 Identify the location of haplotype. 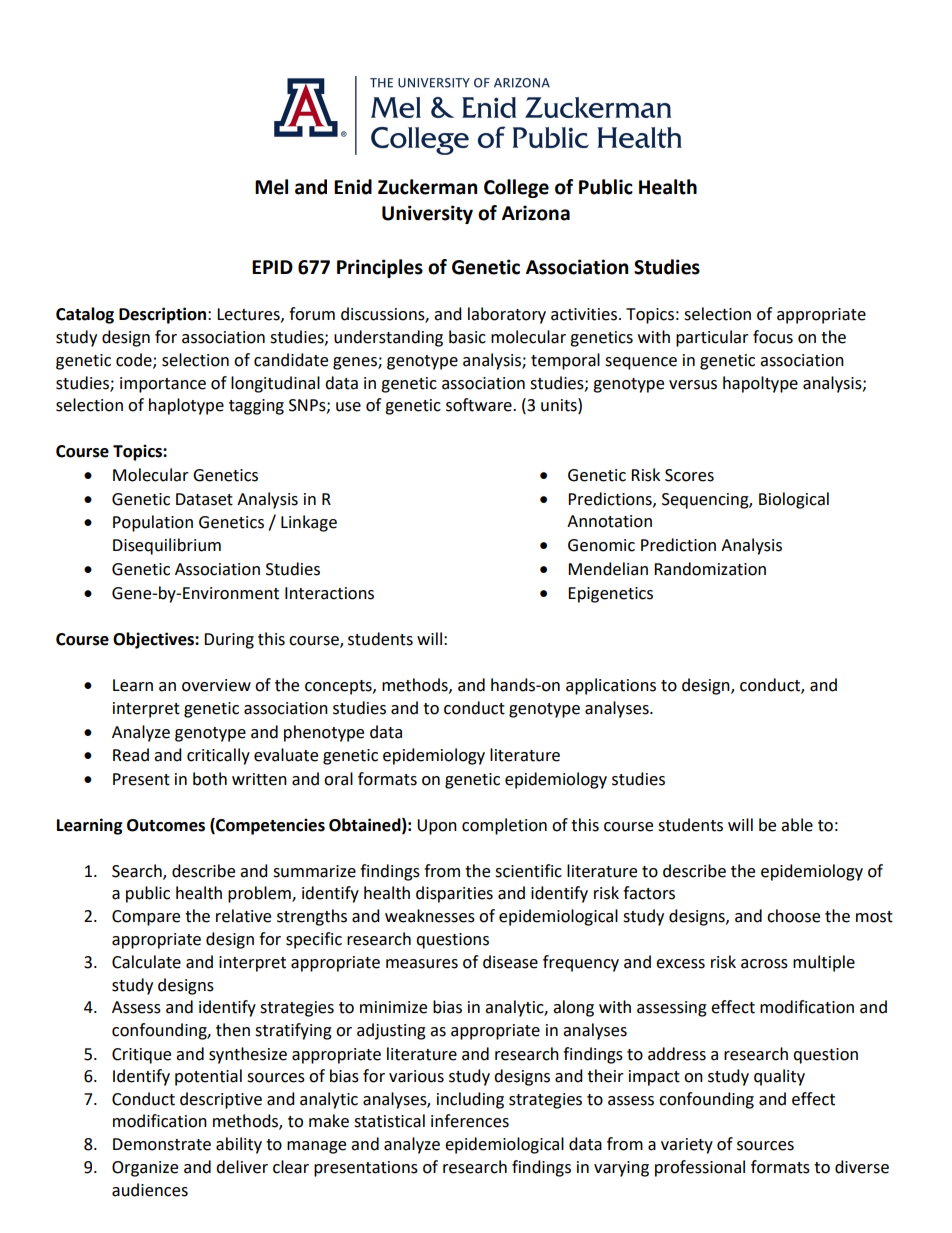
(186, 406).
